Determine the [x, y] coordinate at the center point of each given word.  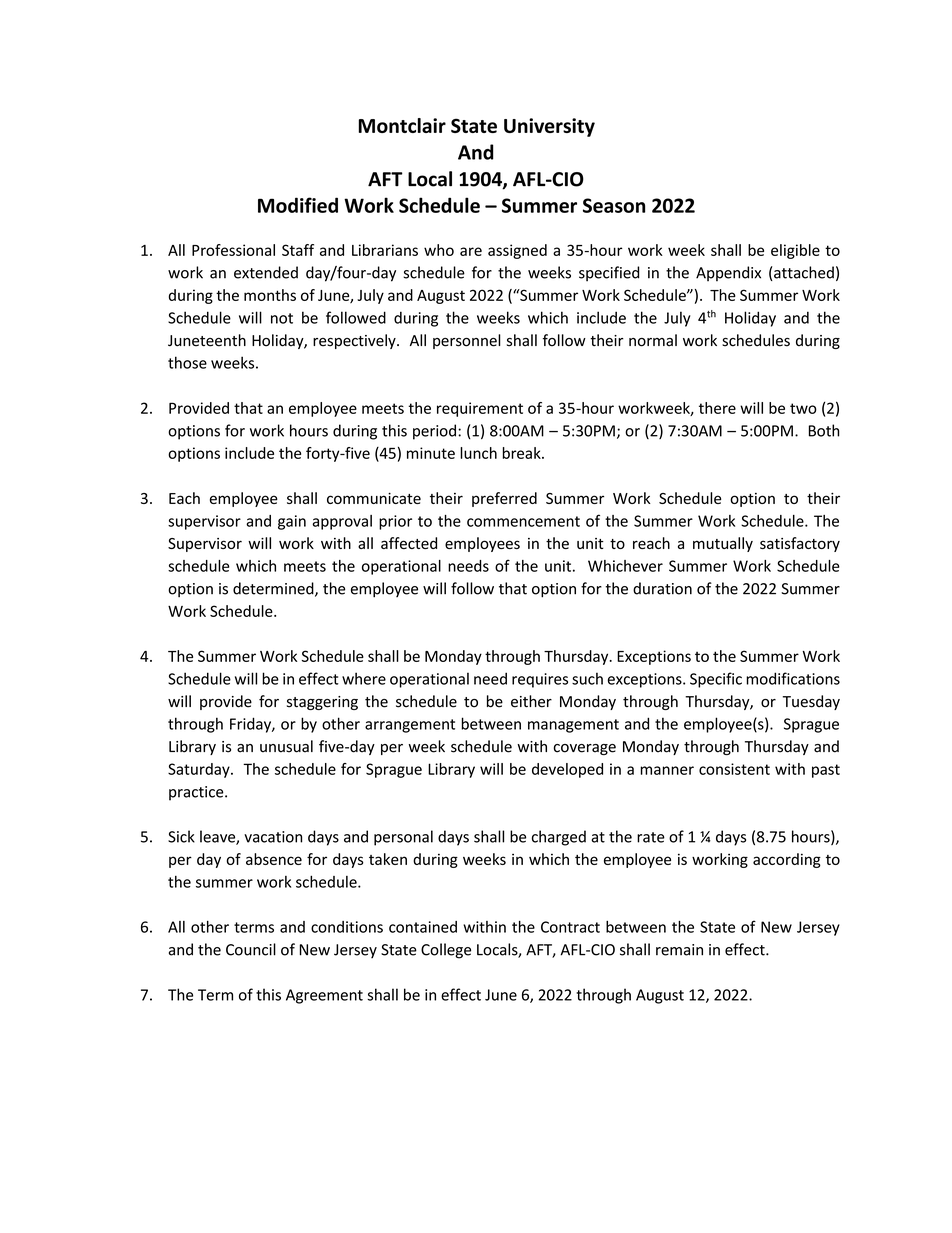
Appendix [728, 273]
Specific [716, 680]
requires [540, 680]
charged [559, 838]
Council [251, 949]
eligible [795, 251]
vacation [273, 837]
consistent [734, 769]
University [549, 127]
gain [292, 522]
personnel [467, 341]
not [282, 318]
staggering [322, 703]
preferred [504, 499]
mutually [723, 544]
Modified [298, 205]
